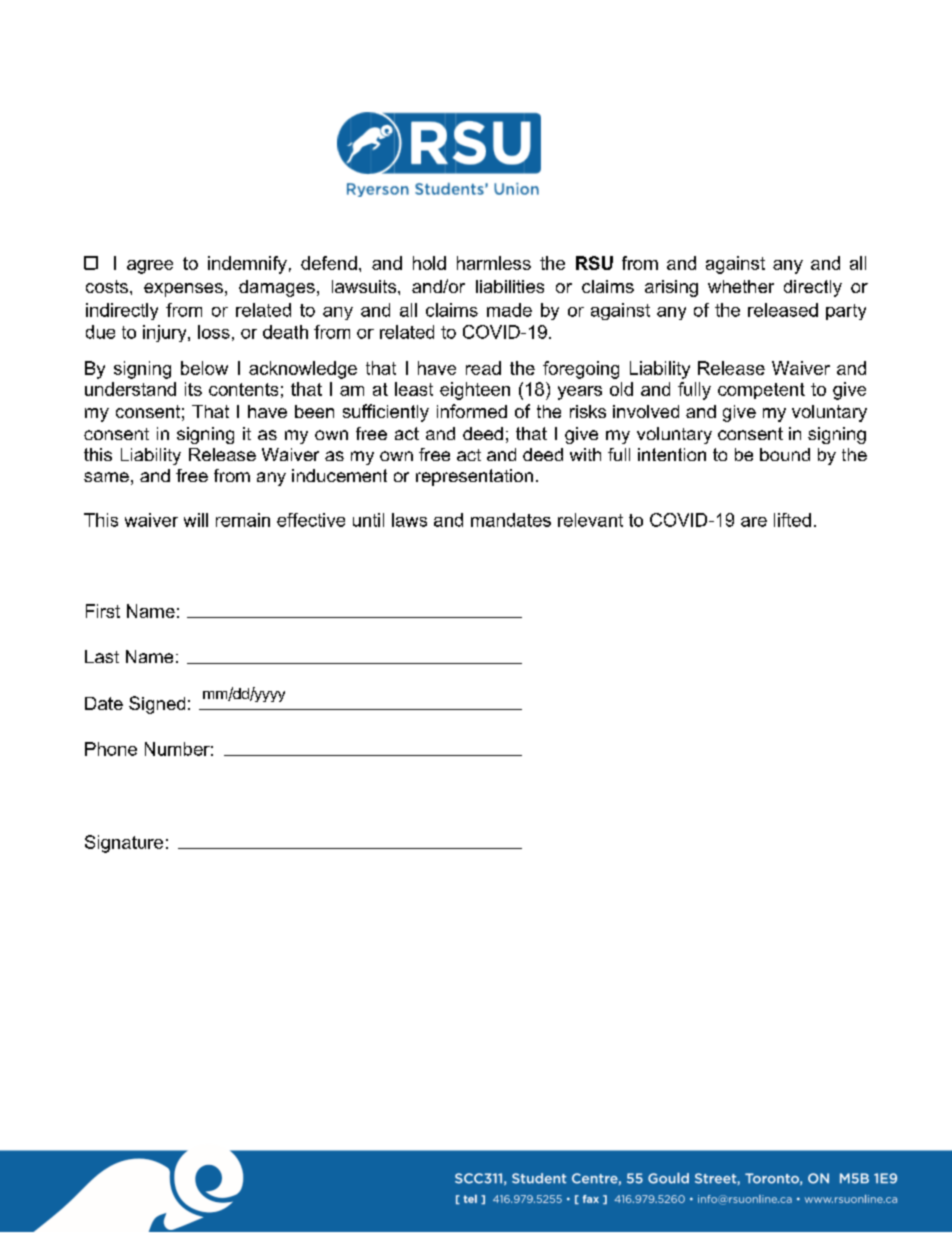 The width and height of the screenshot is (952, 1233). Describe the element at coordinates (510, 286) in the screenshot. I see `liabilities` at that location.
